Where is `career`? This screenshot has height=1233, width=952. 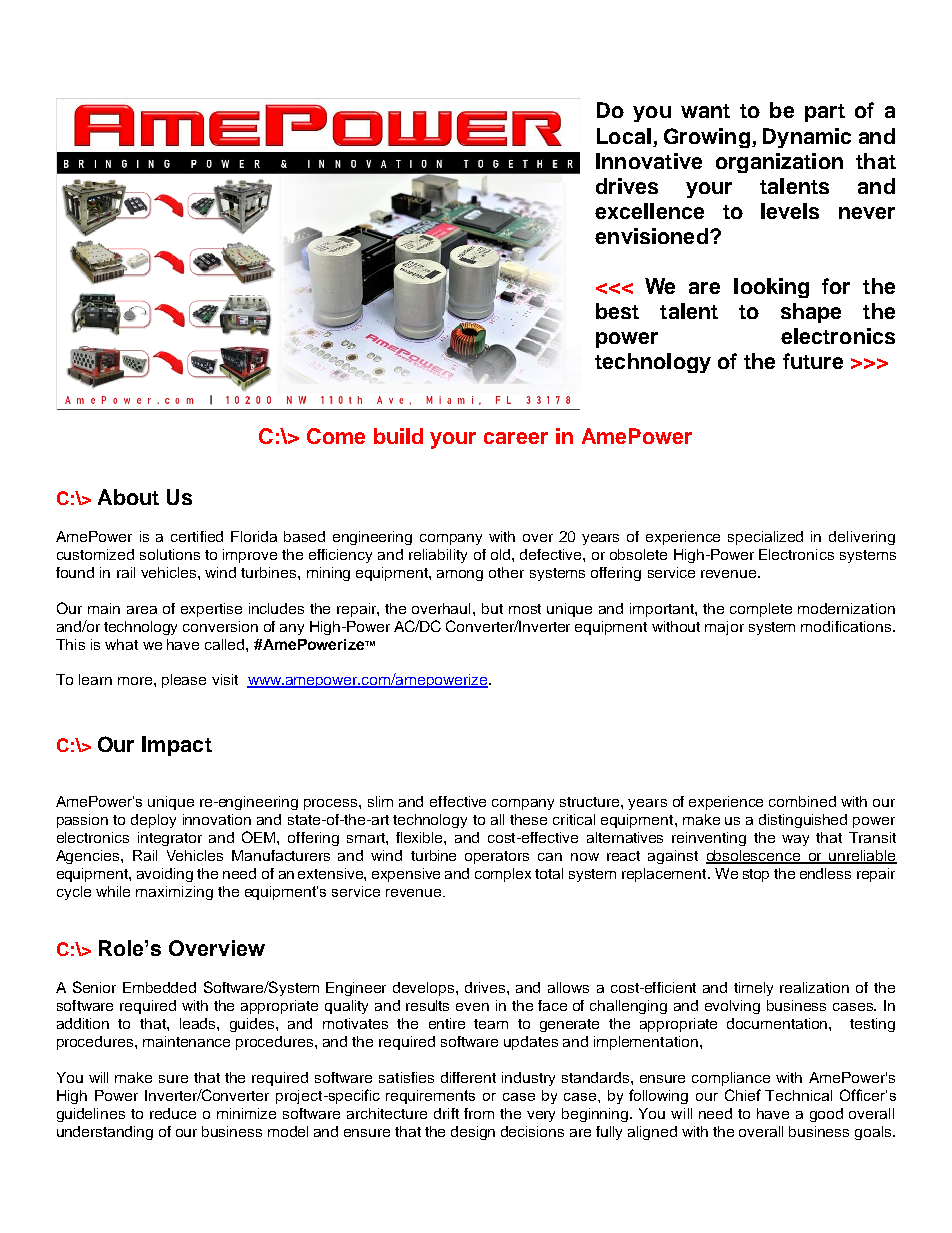 career is located at coordinates (516, 438).
